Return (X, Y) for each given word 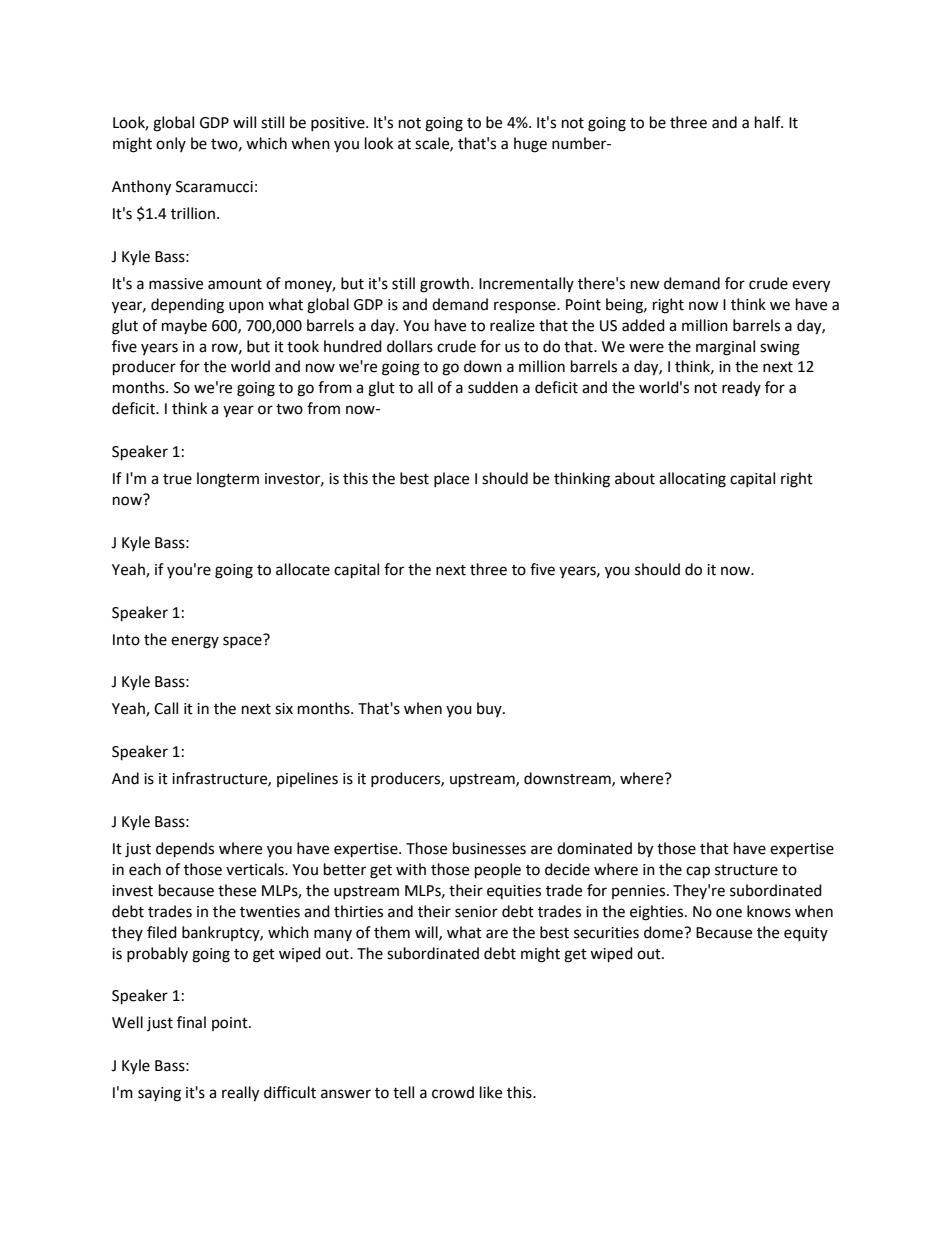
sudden (493, 387)
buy (490, 709)
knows (769, 911)
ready (741, 388)
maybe (184, 326)
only (171, 144)
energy (195, 642)
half (769, 122)
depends (185, 850)
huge (530, 145)
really (240, 1094)
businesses (489, 848)
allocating (692, 480)
